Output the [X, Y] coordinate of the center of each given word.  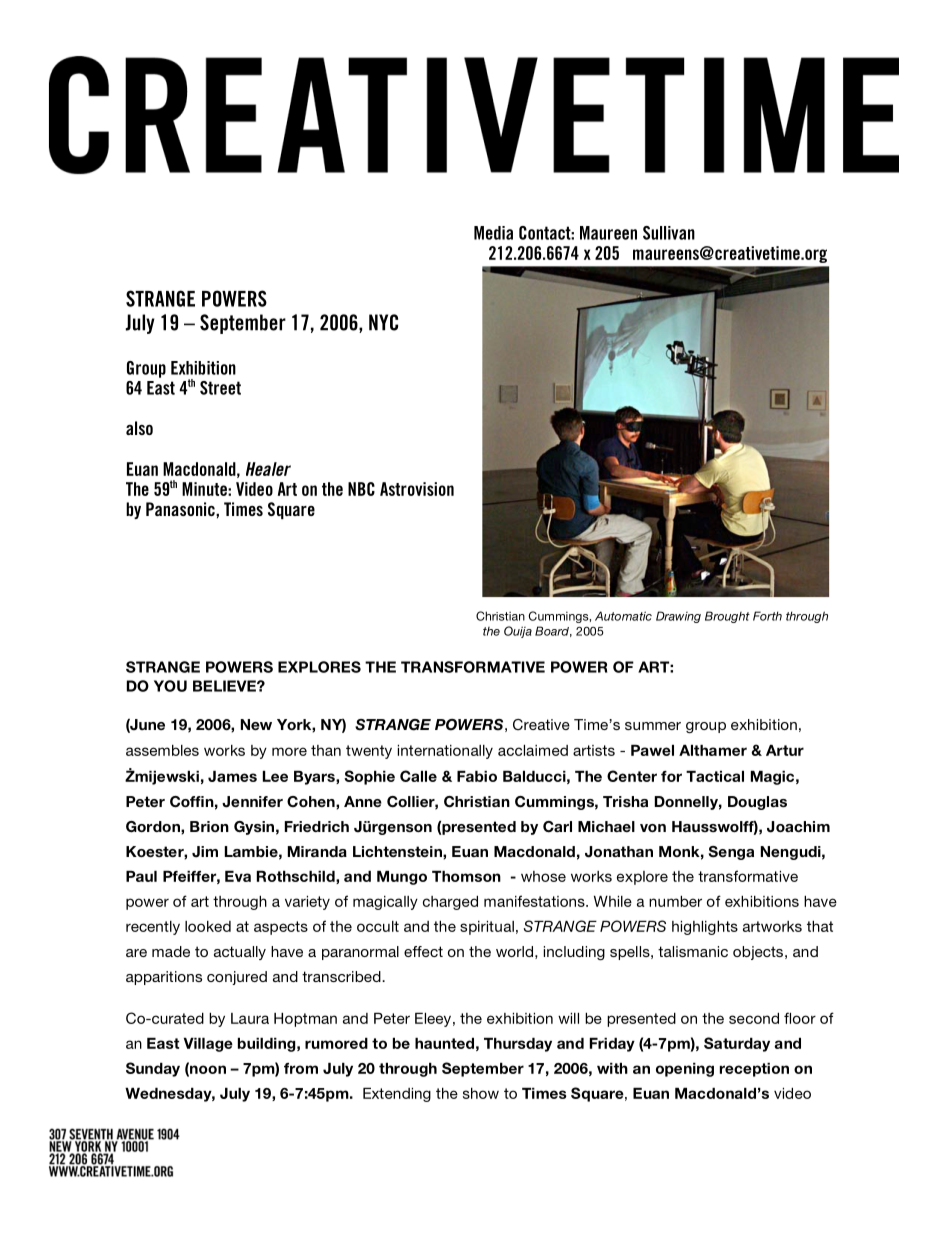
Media [493, 233]
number [675, 901]
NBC [361, 489]
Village [208, 1045]
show [481, 1093]
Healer [268, 469]
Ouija [518, 632]
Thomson [466, 876]
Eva [238, 876]
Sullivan [669, 233]
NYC [383, 322]
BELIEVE [225, 686]
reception [754, 1070]
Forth [767, 616]
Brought [727, 617]
